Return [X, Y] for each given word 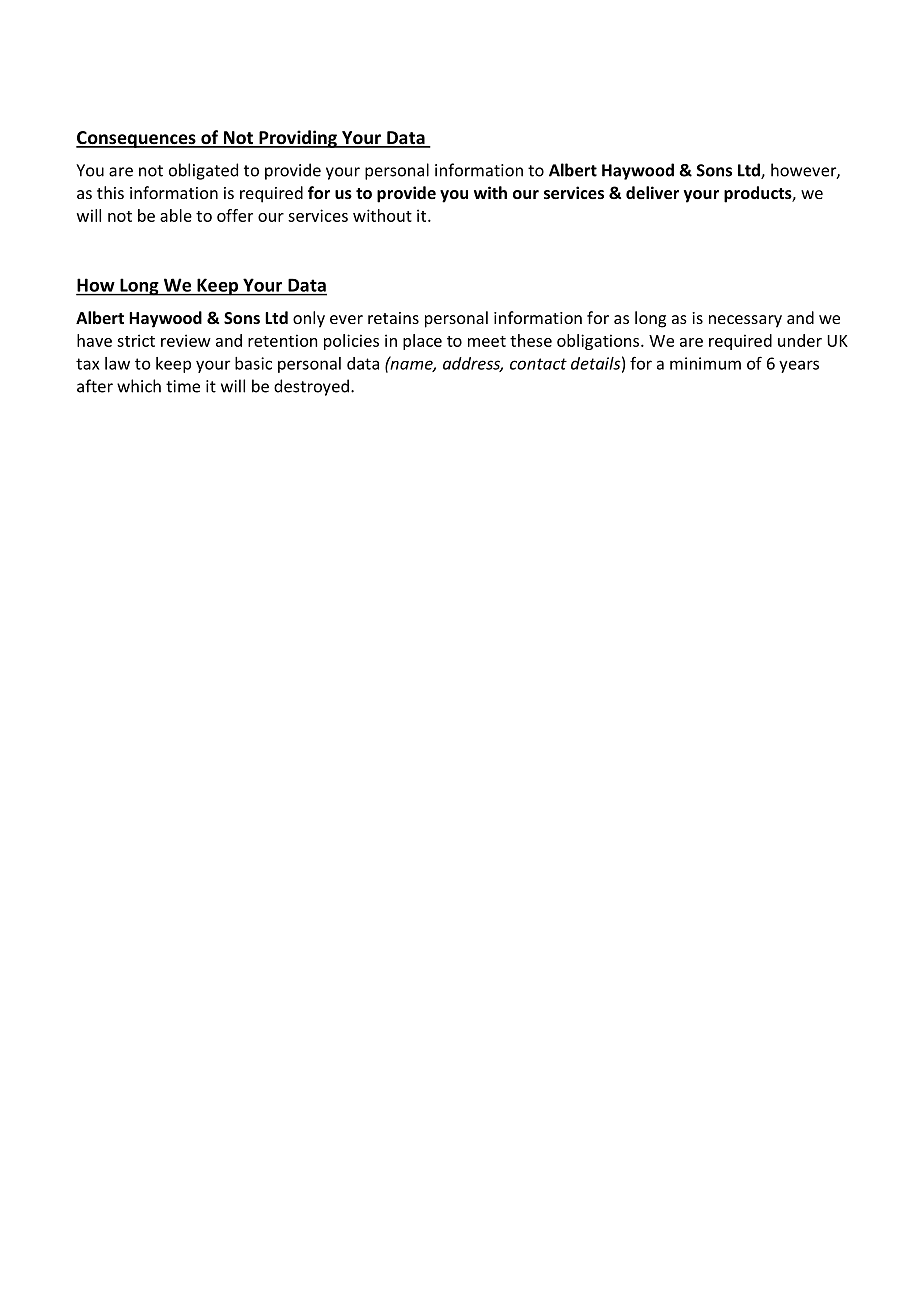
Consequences [137, 139]
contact [538, 364]
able [176, 215]
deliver [652, 192]
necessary [745, 321]
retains [393, 318]
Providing [298, 139]
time [183, 386]
